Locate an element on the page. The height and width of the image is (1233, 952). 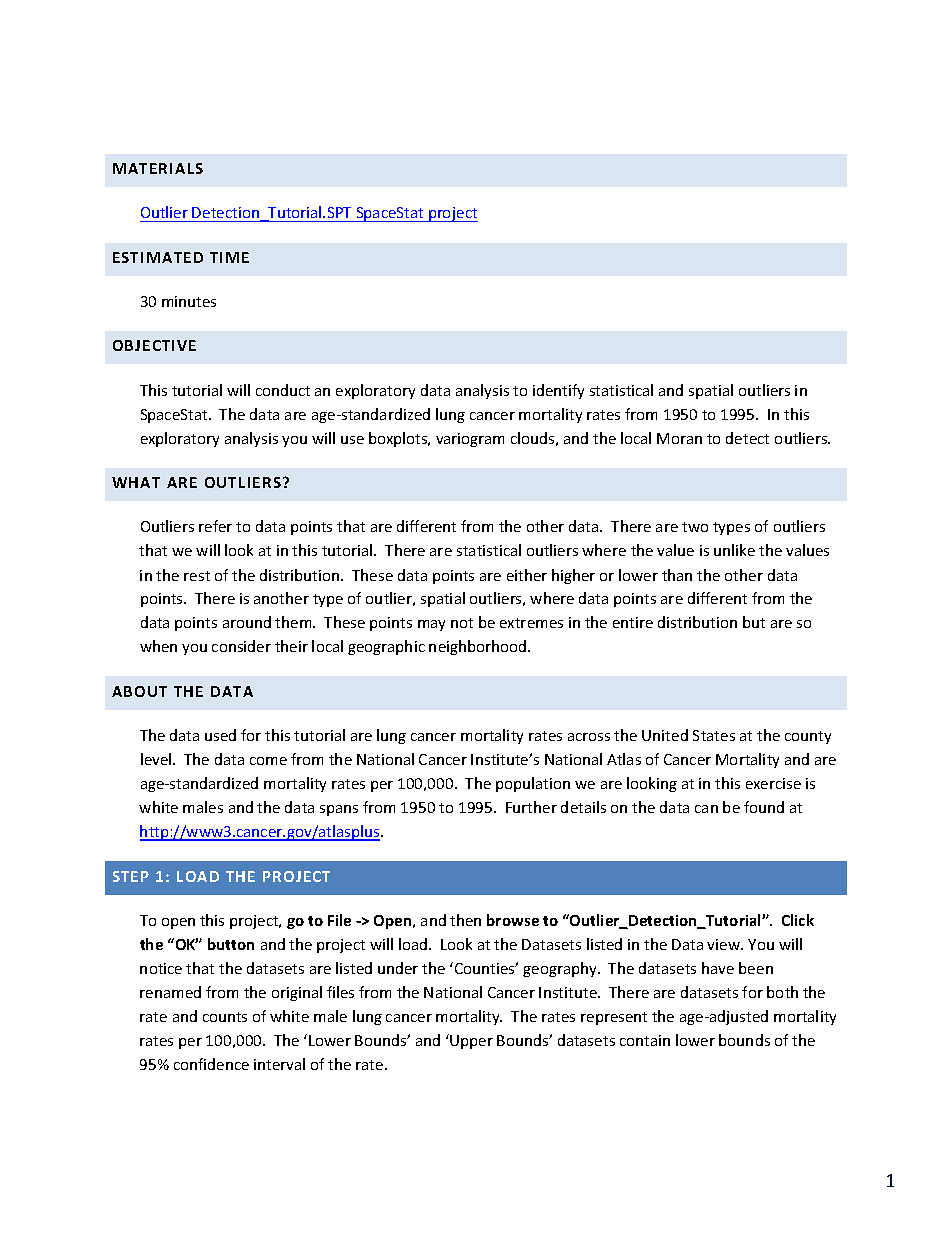
around is located at coordinates (247, 622).
